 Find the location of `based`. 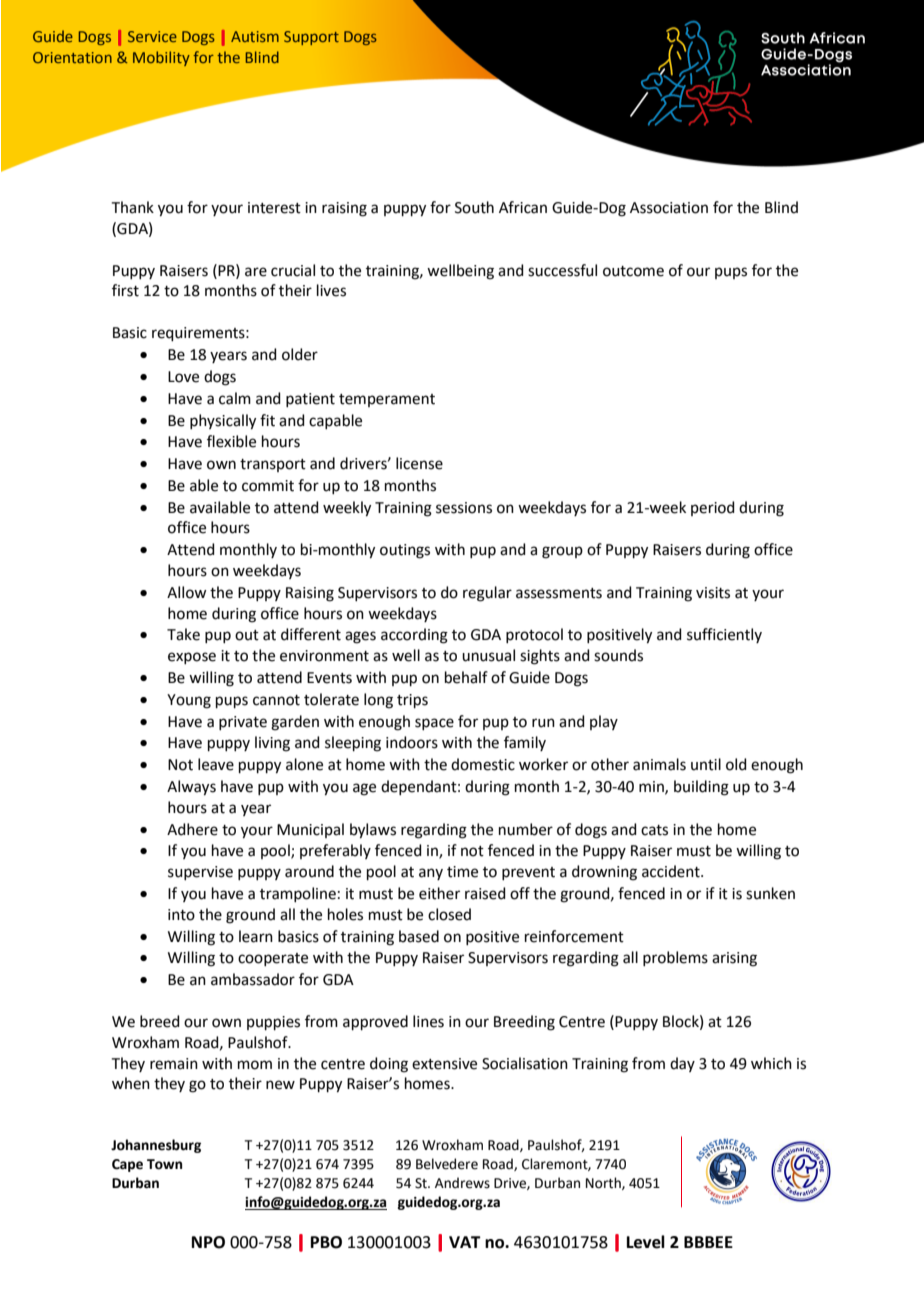

based is located at coordinates (419, 936).
